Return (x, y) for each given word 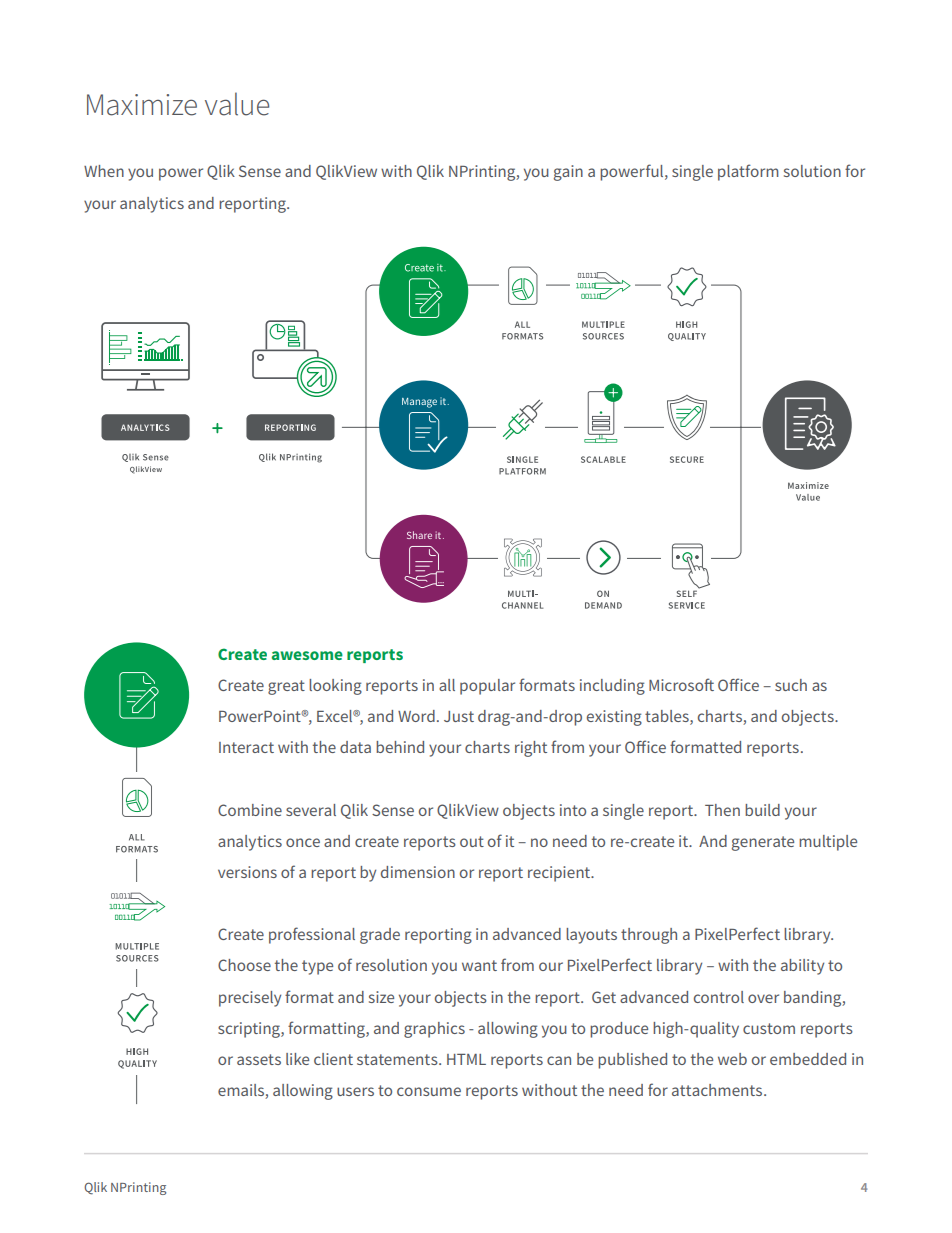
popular (487, 687)
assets (259, 1059)
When (104, 171)
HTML (466, 1059)
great (286, 687)
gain (568, 173)
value (237, 104)
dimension (418, 872)
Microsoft (681, 684)
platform (748, 172)
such (791, 685)
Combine (250, 810)
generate (763, 843)
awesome (307, 655)
